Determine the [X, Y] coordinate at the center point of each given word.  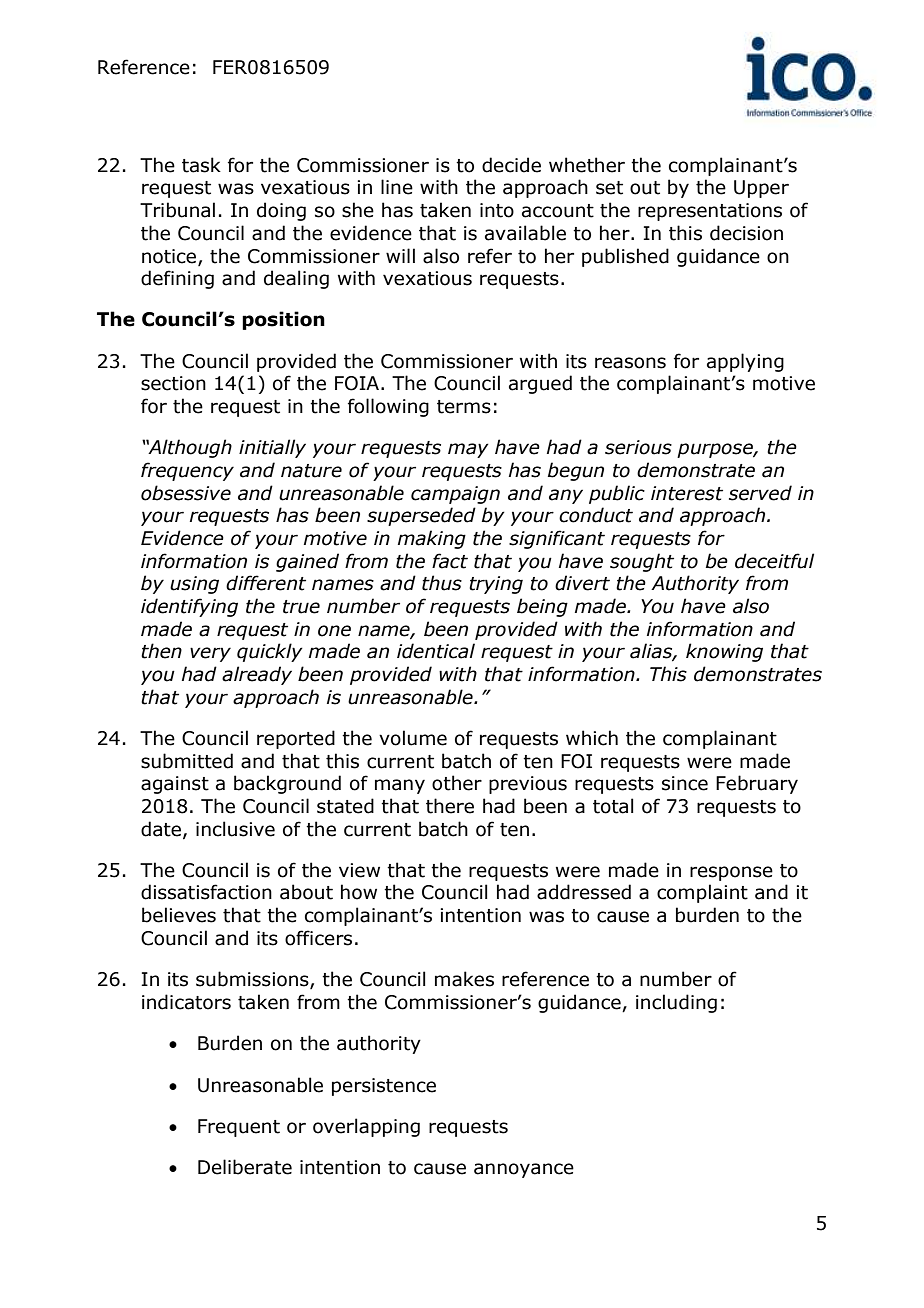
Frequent [239, 1128]
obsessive [186, 493]
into [497, 210]
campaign [455, 495]
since [685, 783]
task [201, 165]
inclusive [235, 829]
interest [687, 493]
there [450, 806]
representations [710, 212]
